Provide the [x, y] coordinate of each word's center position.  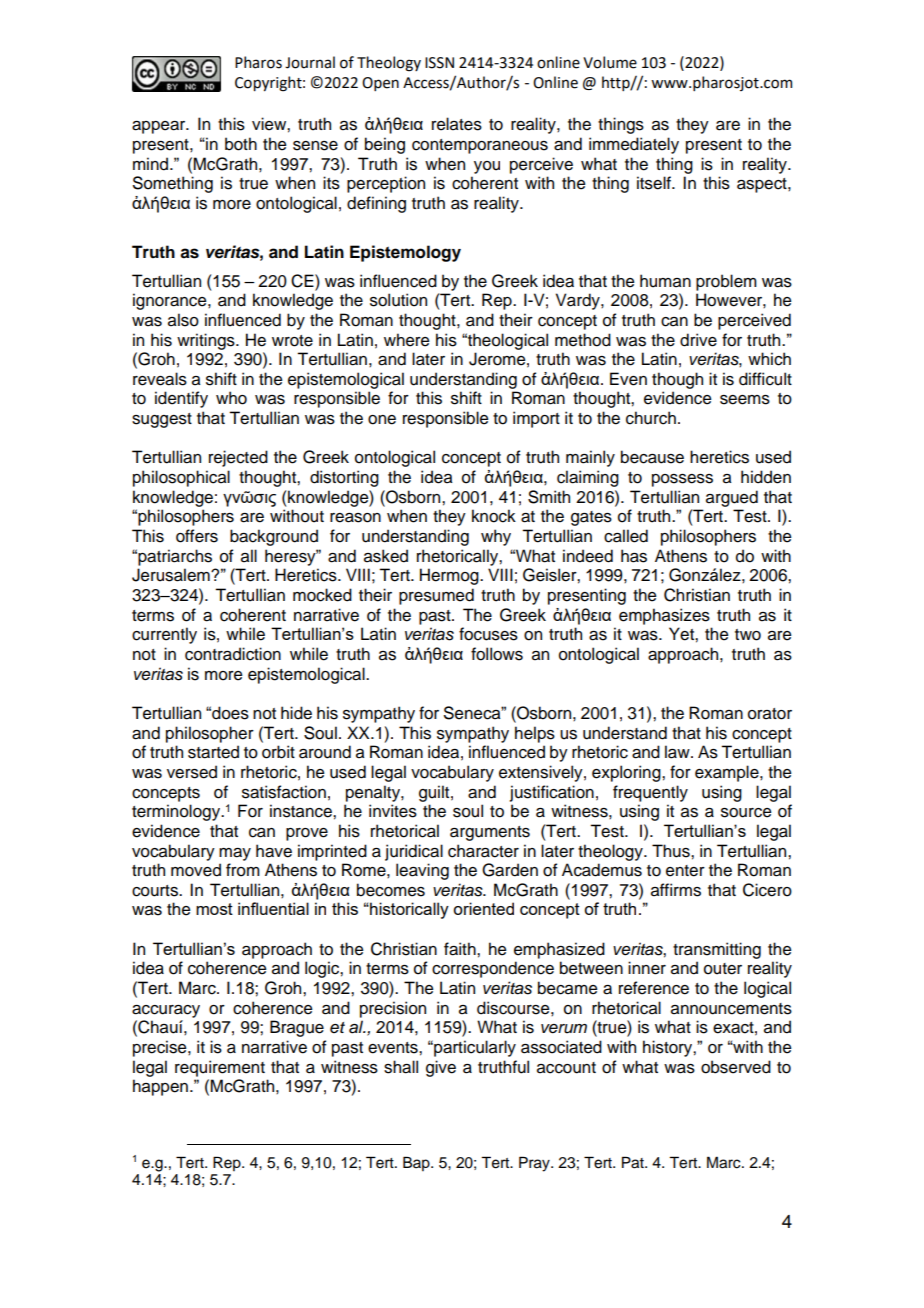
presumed [436, 596]
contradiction [233, 654]
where [407, 340]
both [241, 144]
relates [457, 124]
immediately [634, 145]
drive [698, 340]
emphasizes [664, 616]
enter [685, 871]
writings [207, 341]
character [483, 851]
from [243, 870]
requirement [220, 1068]
